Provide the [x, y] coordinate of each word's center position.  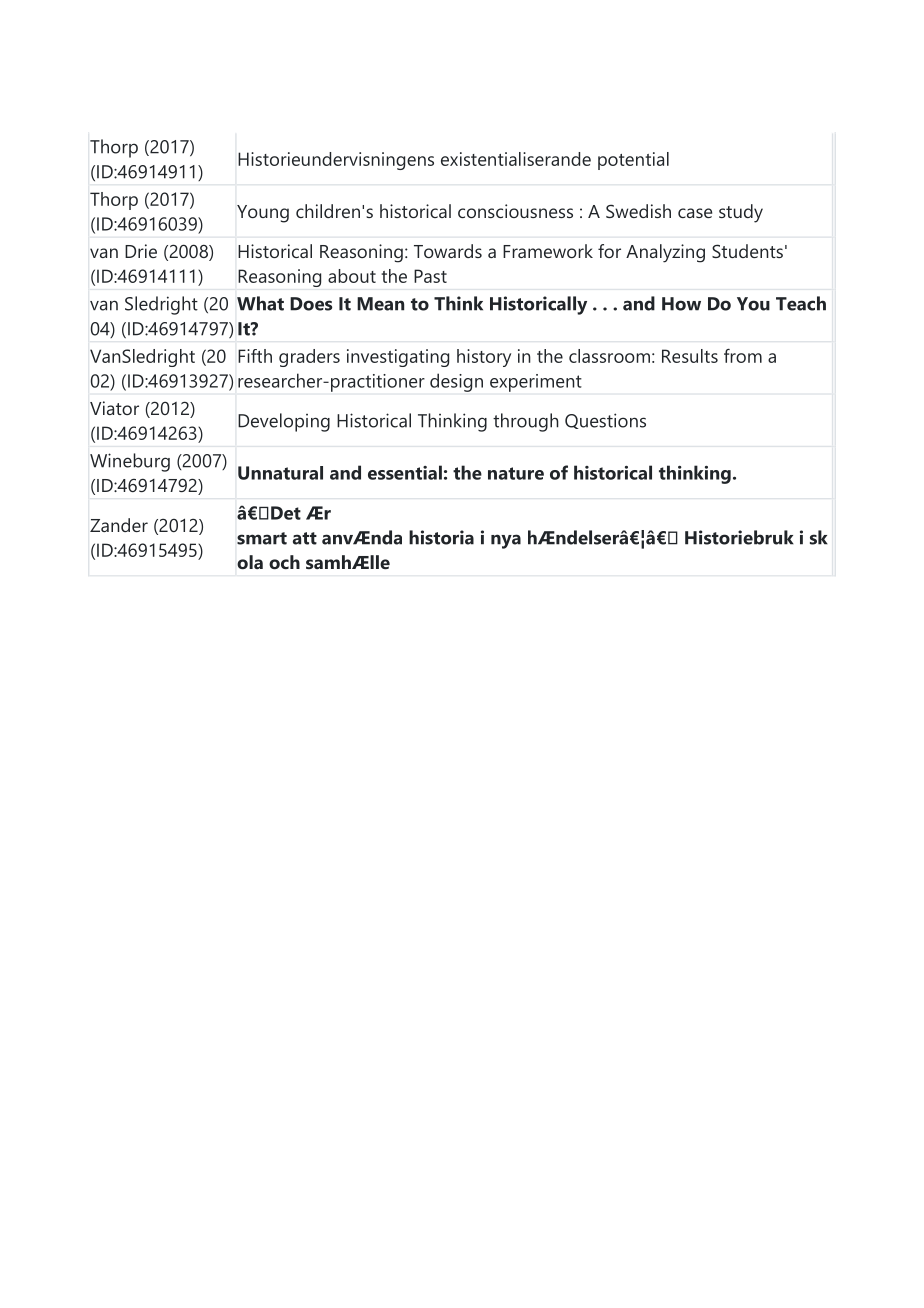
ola [250, 562]
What [260, 303]
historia [441, 537]
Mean [380, 304]
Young [263, 214]
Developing [284, 422]
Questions [605, 421]
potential [633, 161]
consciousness [515, 211]
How [681, 304]
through [526, 422]
